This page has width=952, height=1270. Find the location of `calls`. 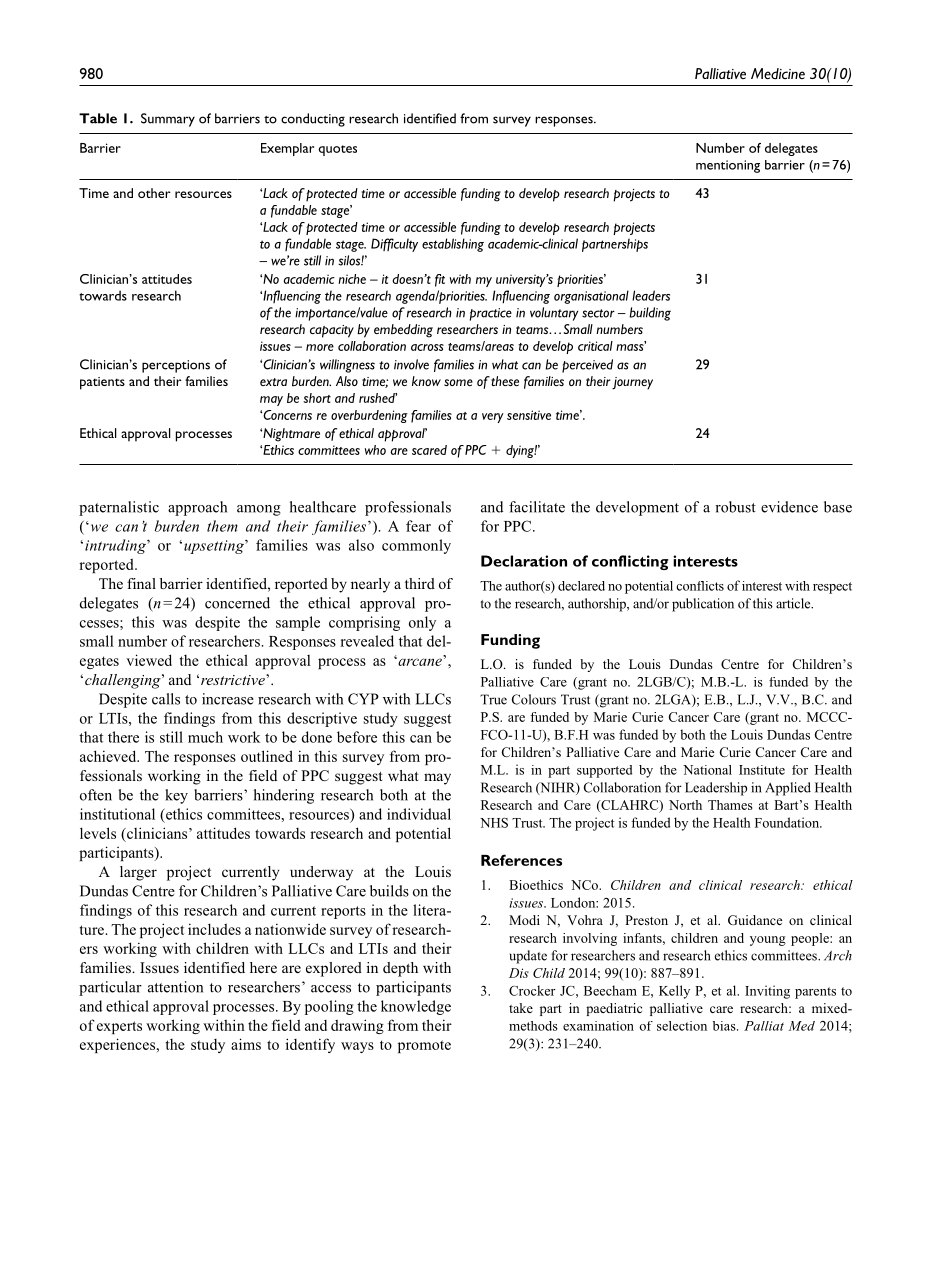

calls is located at coordinates (166, 699).
